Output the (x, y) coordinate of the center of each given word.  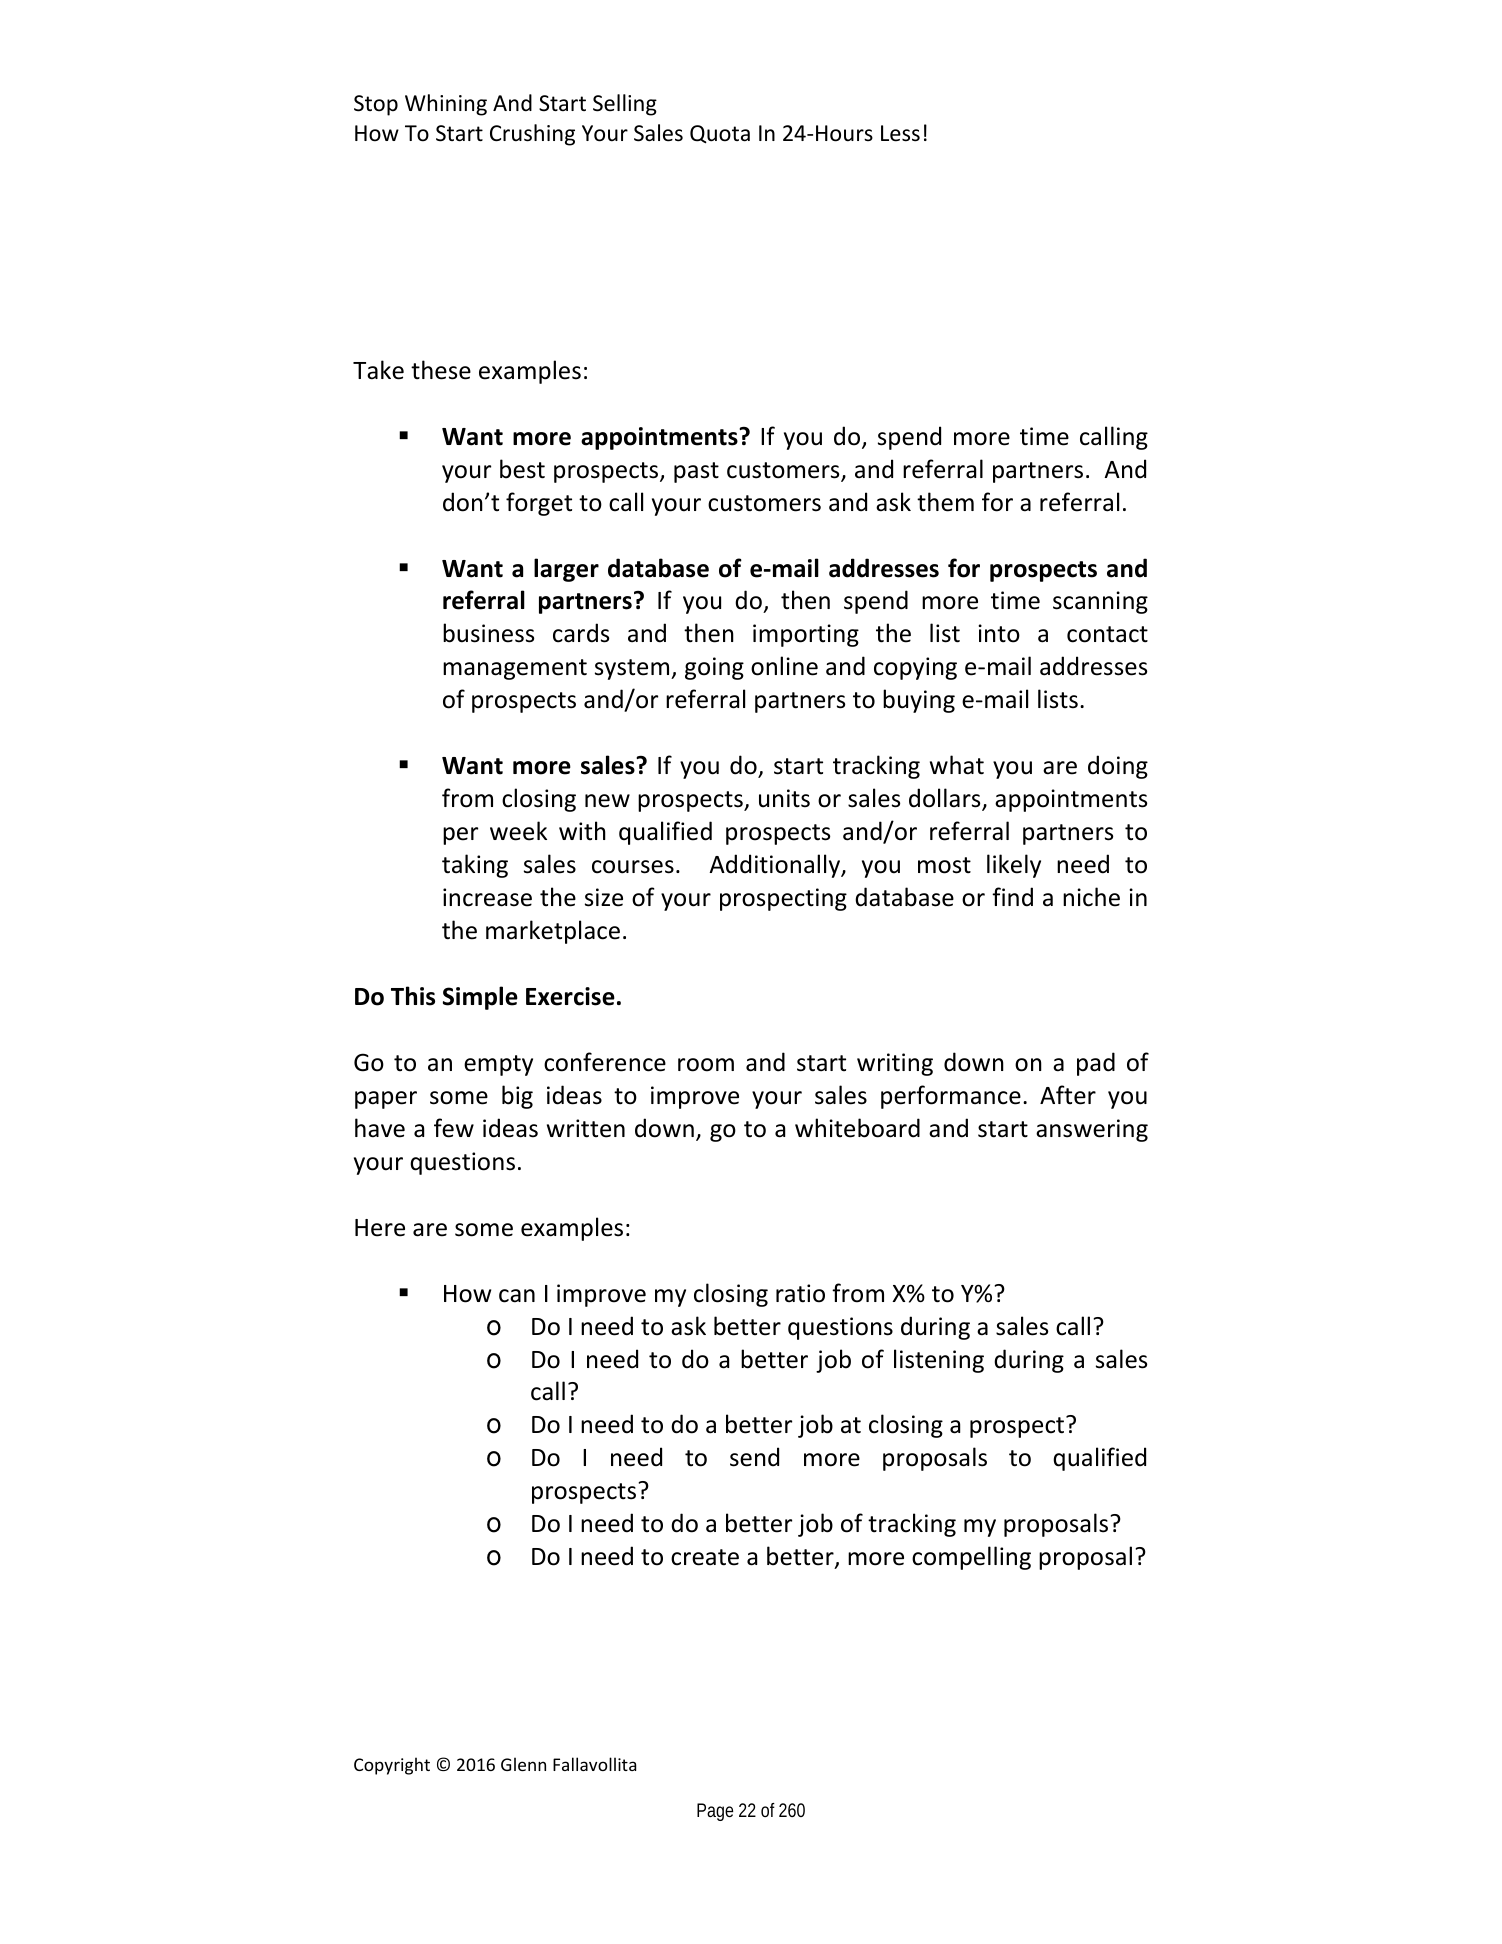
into (999, 633)
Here (380, 1228)
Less (900, 133)
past (696, 472)
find (1012, 897)
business (488, 633)
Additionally (776, 866)
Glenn (523, 1764)
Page (715, 1812)
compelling (971, 1558)
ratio (800, 1293)
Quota (720, 134)
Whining (446, 105)
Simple (480, 998)
